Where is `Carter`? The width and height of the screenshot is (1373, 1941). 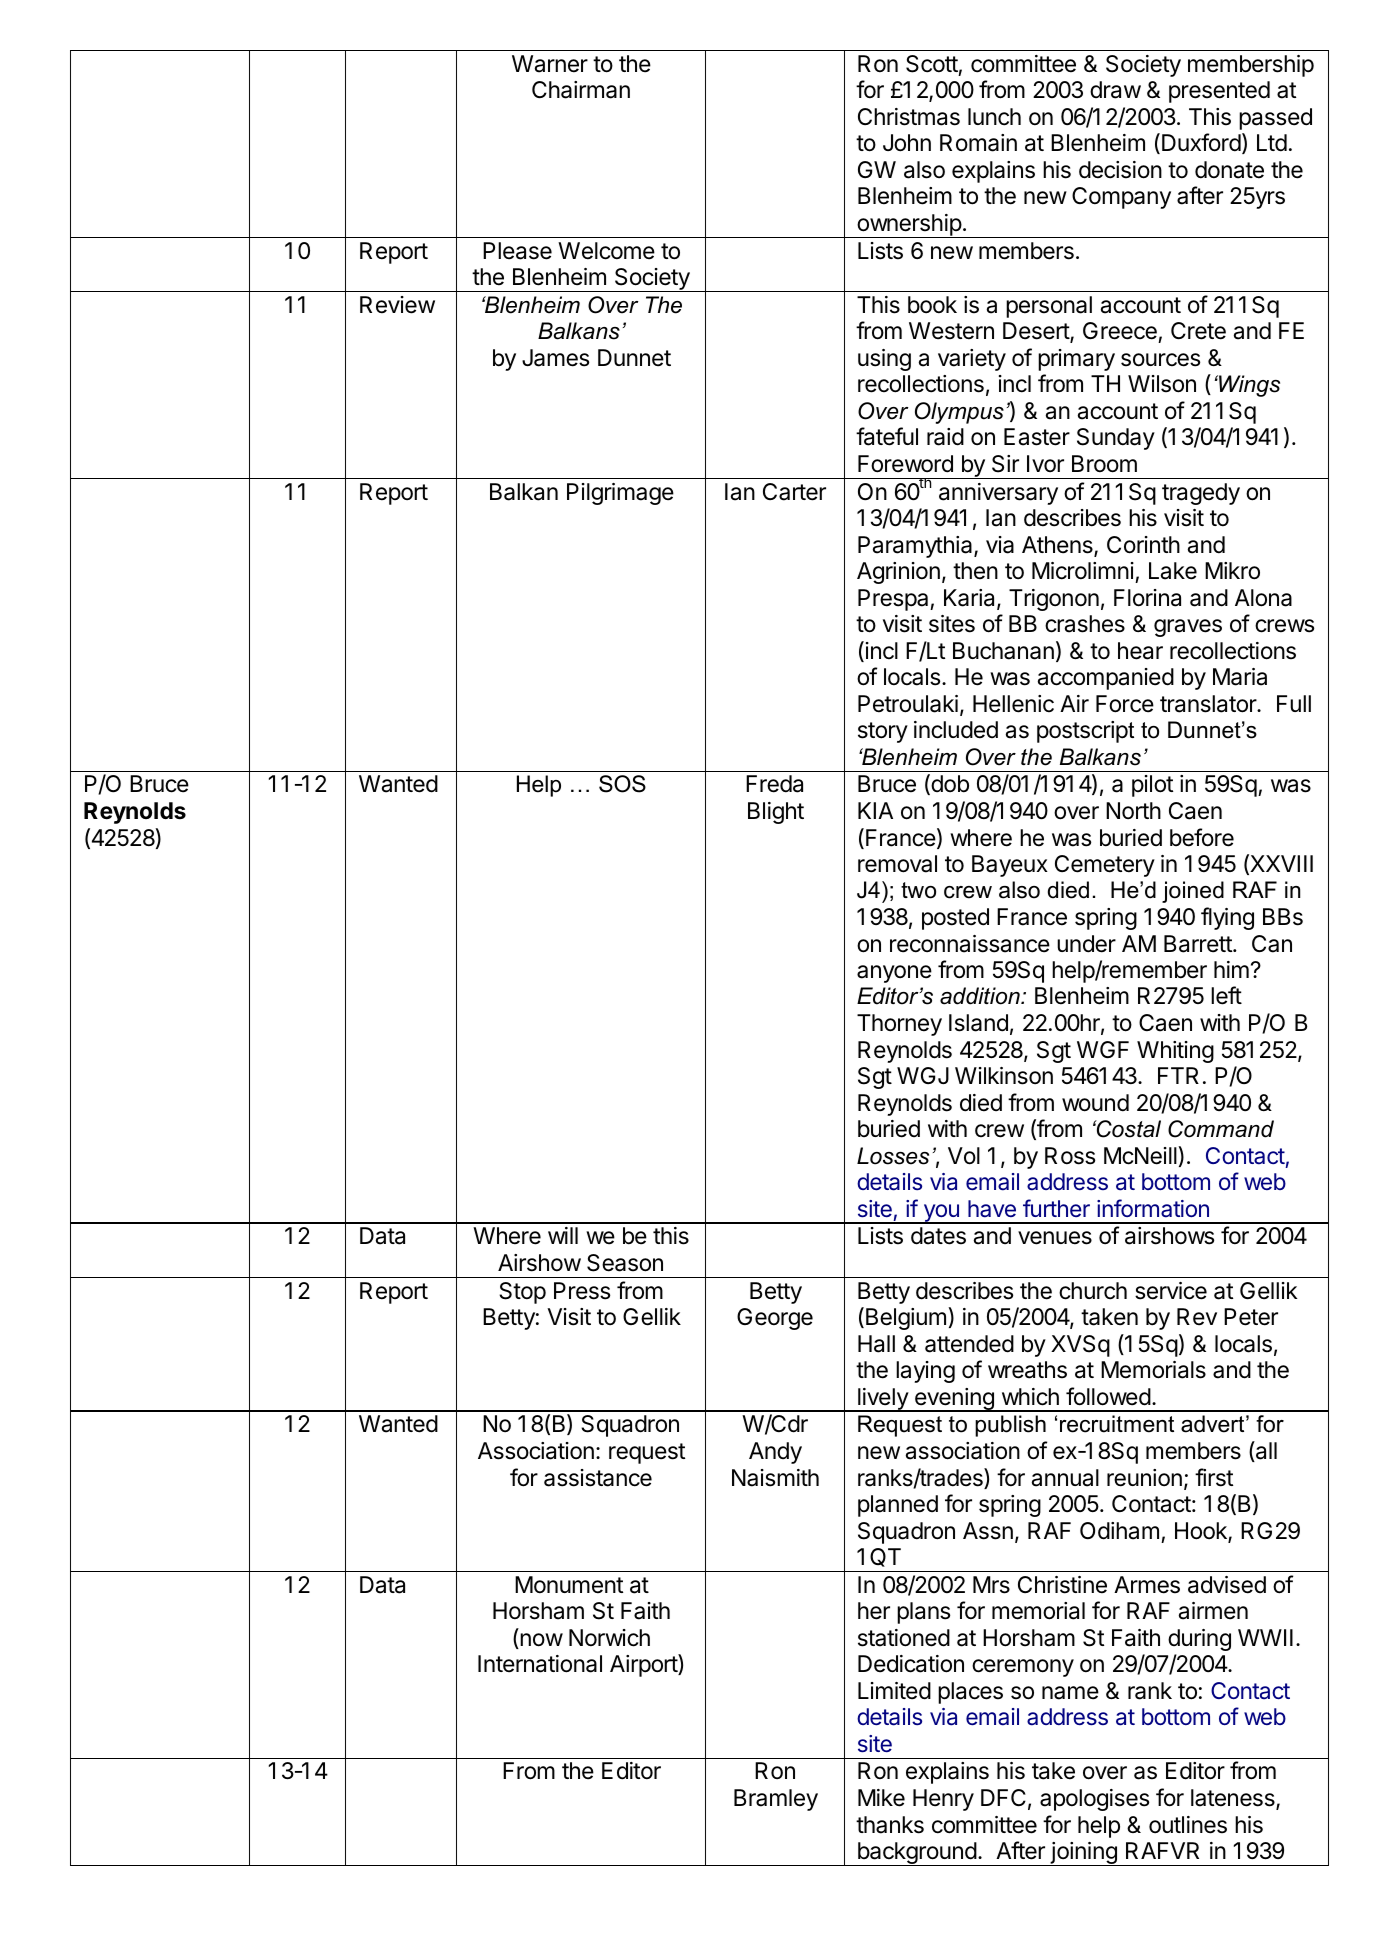 Carter is located at coordinates (794, 492).
